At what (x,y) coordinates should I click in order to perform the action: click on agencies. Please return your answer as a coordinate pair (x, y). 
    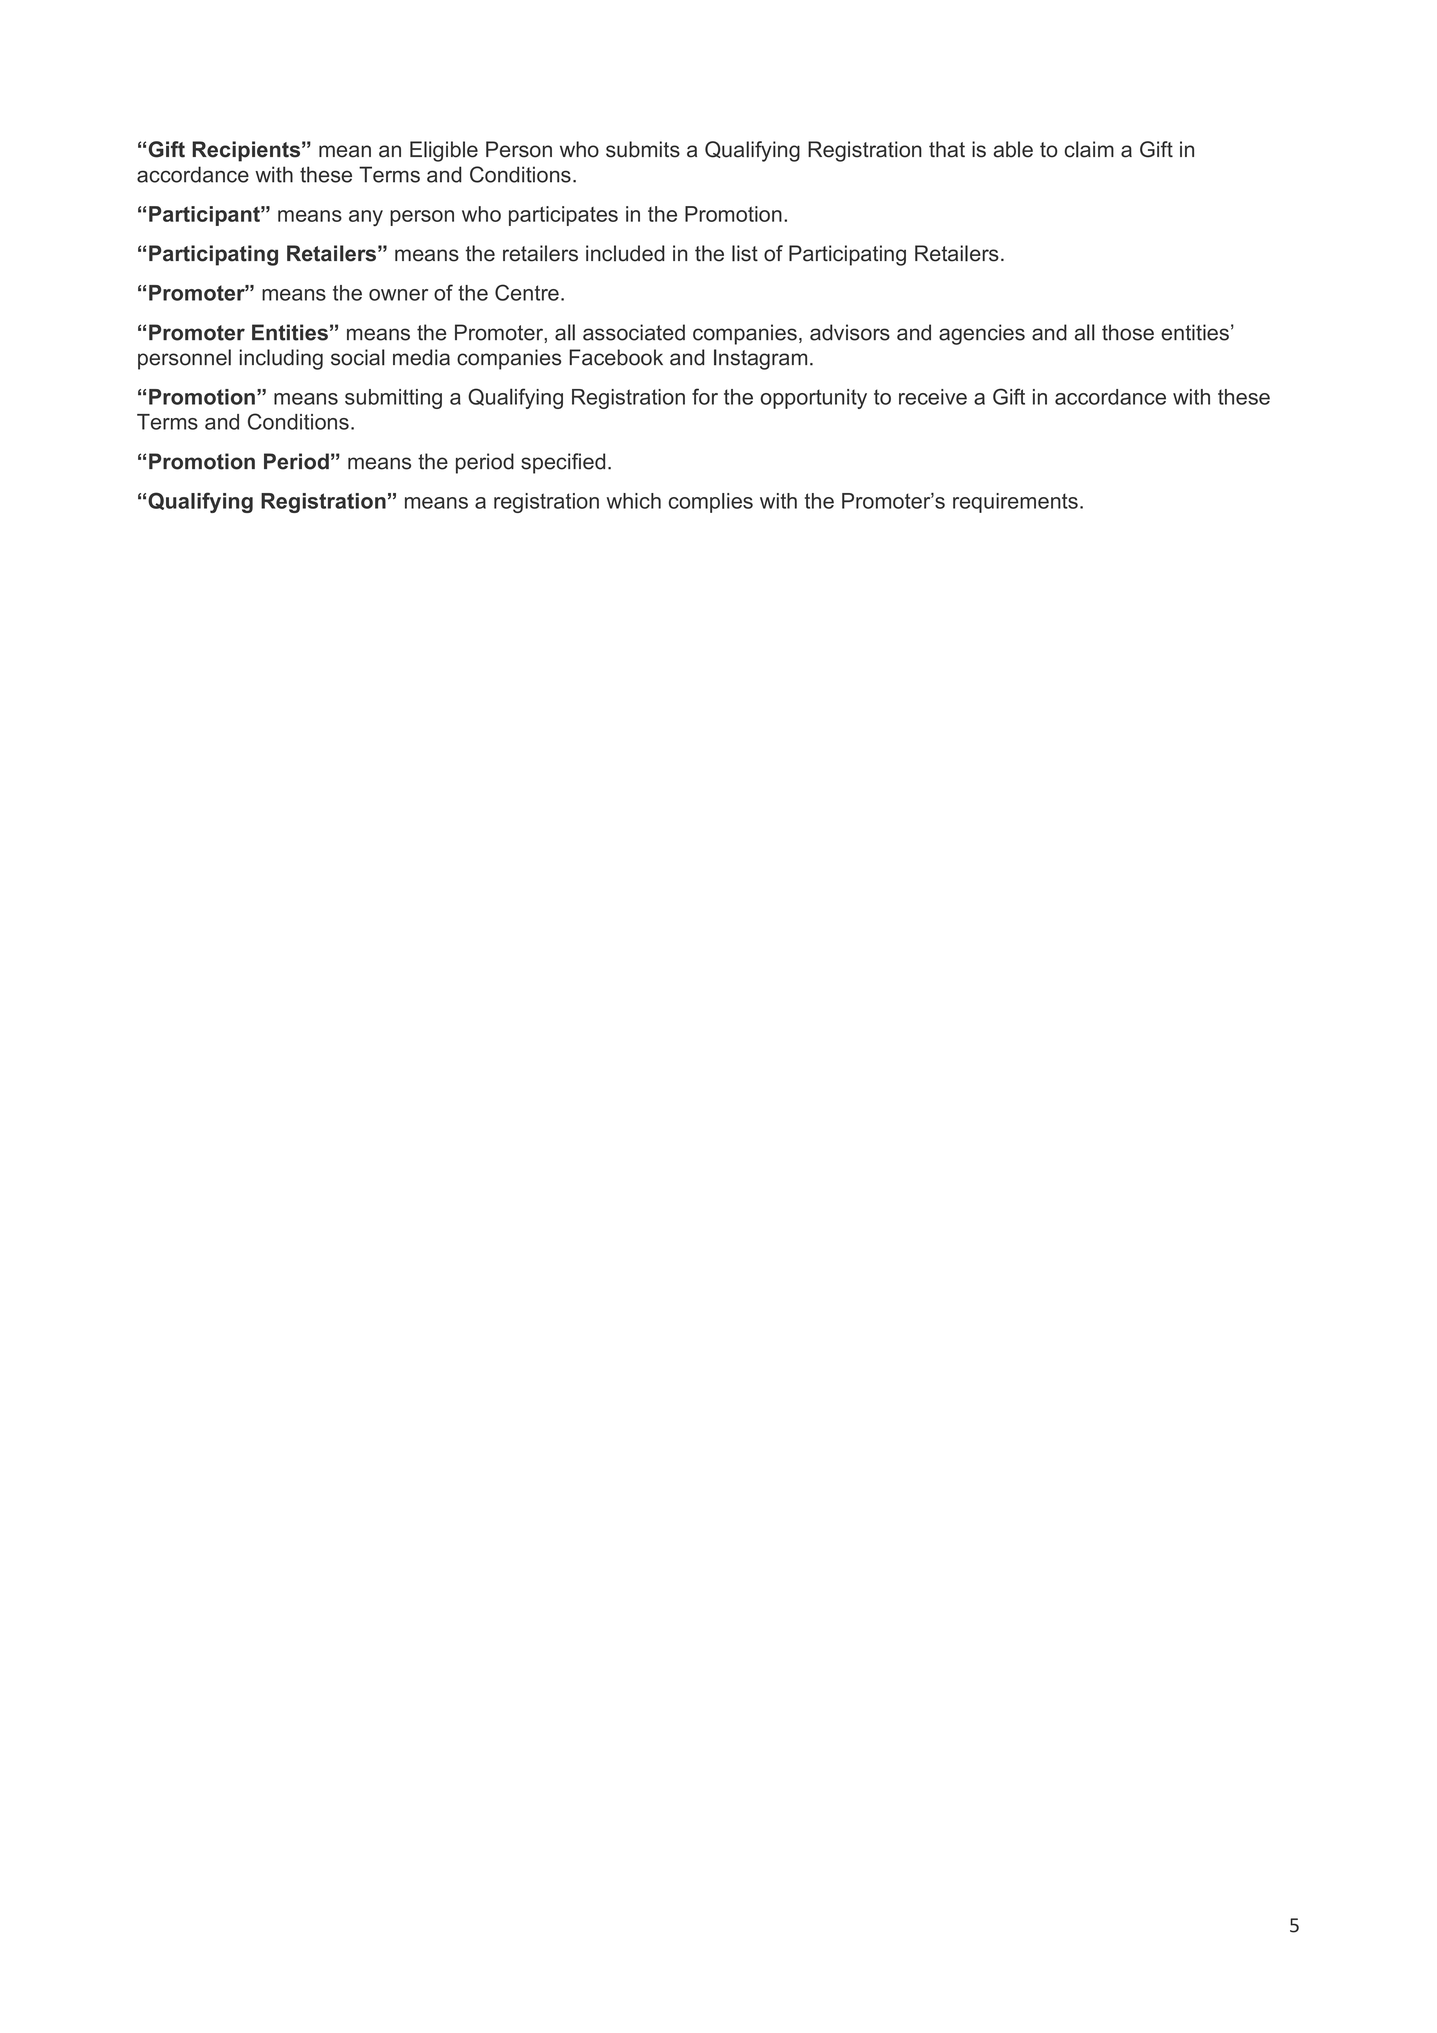
    Looking at the image, I should click on (982, 334).
